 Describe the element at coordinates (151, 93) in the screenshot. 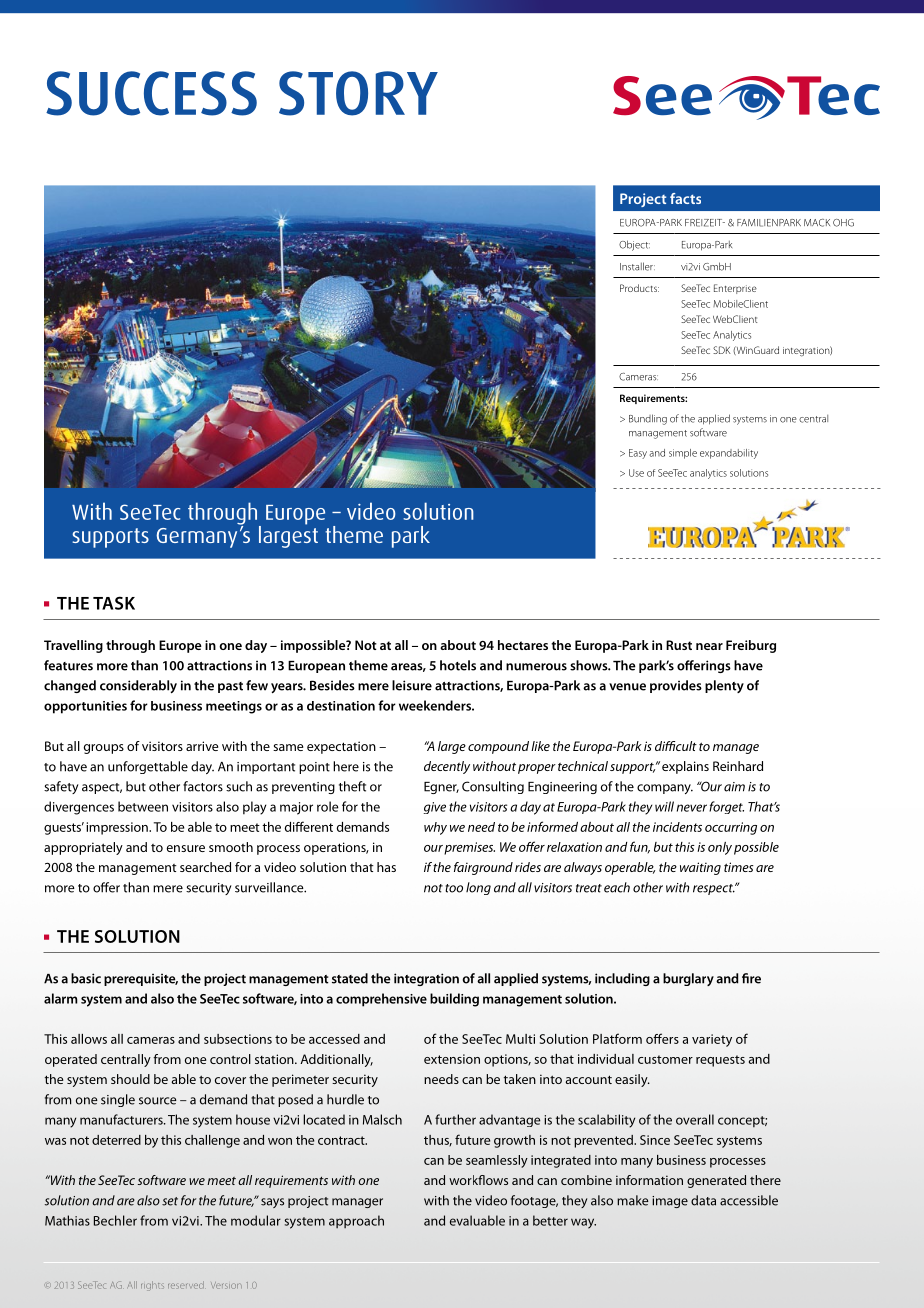

I see `SUCCESS` at that location.
